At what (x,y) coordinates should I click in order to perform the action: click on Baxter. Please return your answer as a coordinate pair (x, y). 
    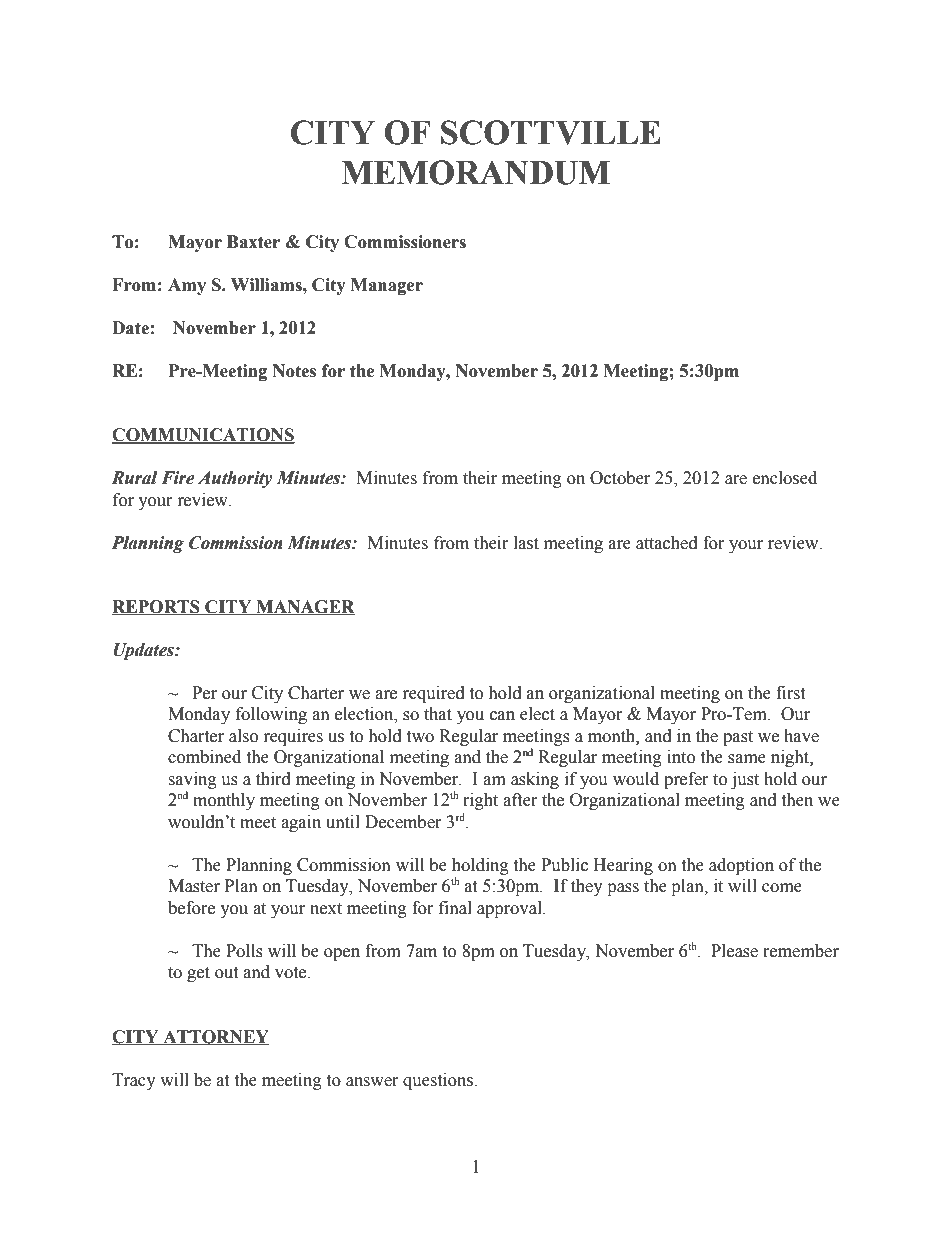
    Looking at the image, I should click on (253, 242).
